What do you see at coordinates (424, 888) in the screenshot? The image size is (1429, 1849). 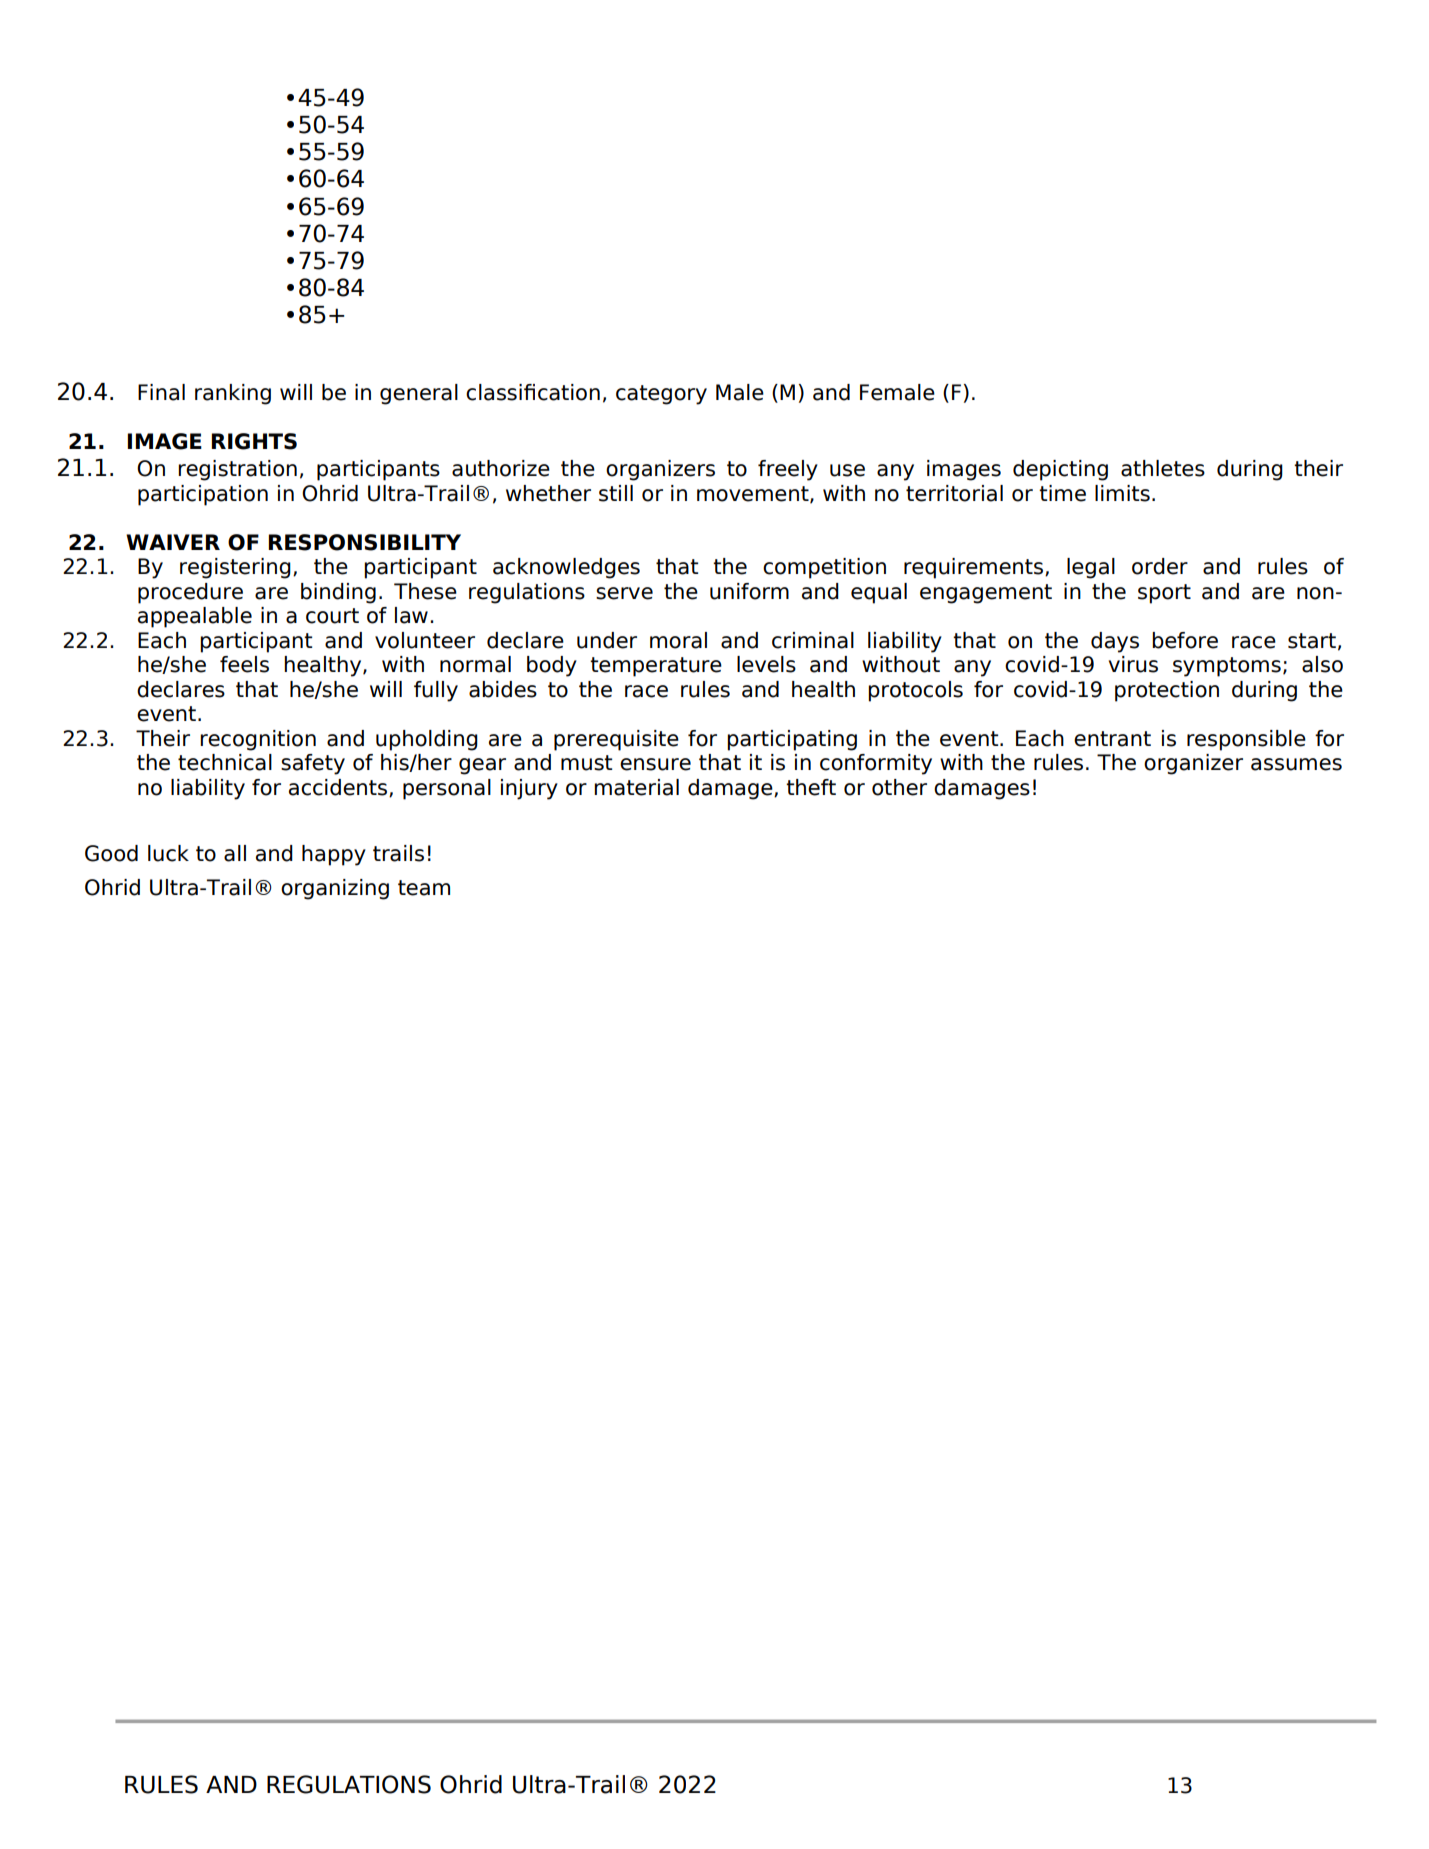 I see `team` at bounding box center [424, 888].
